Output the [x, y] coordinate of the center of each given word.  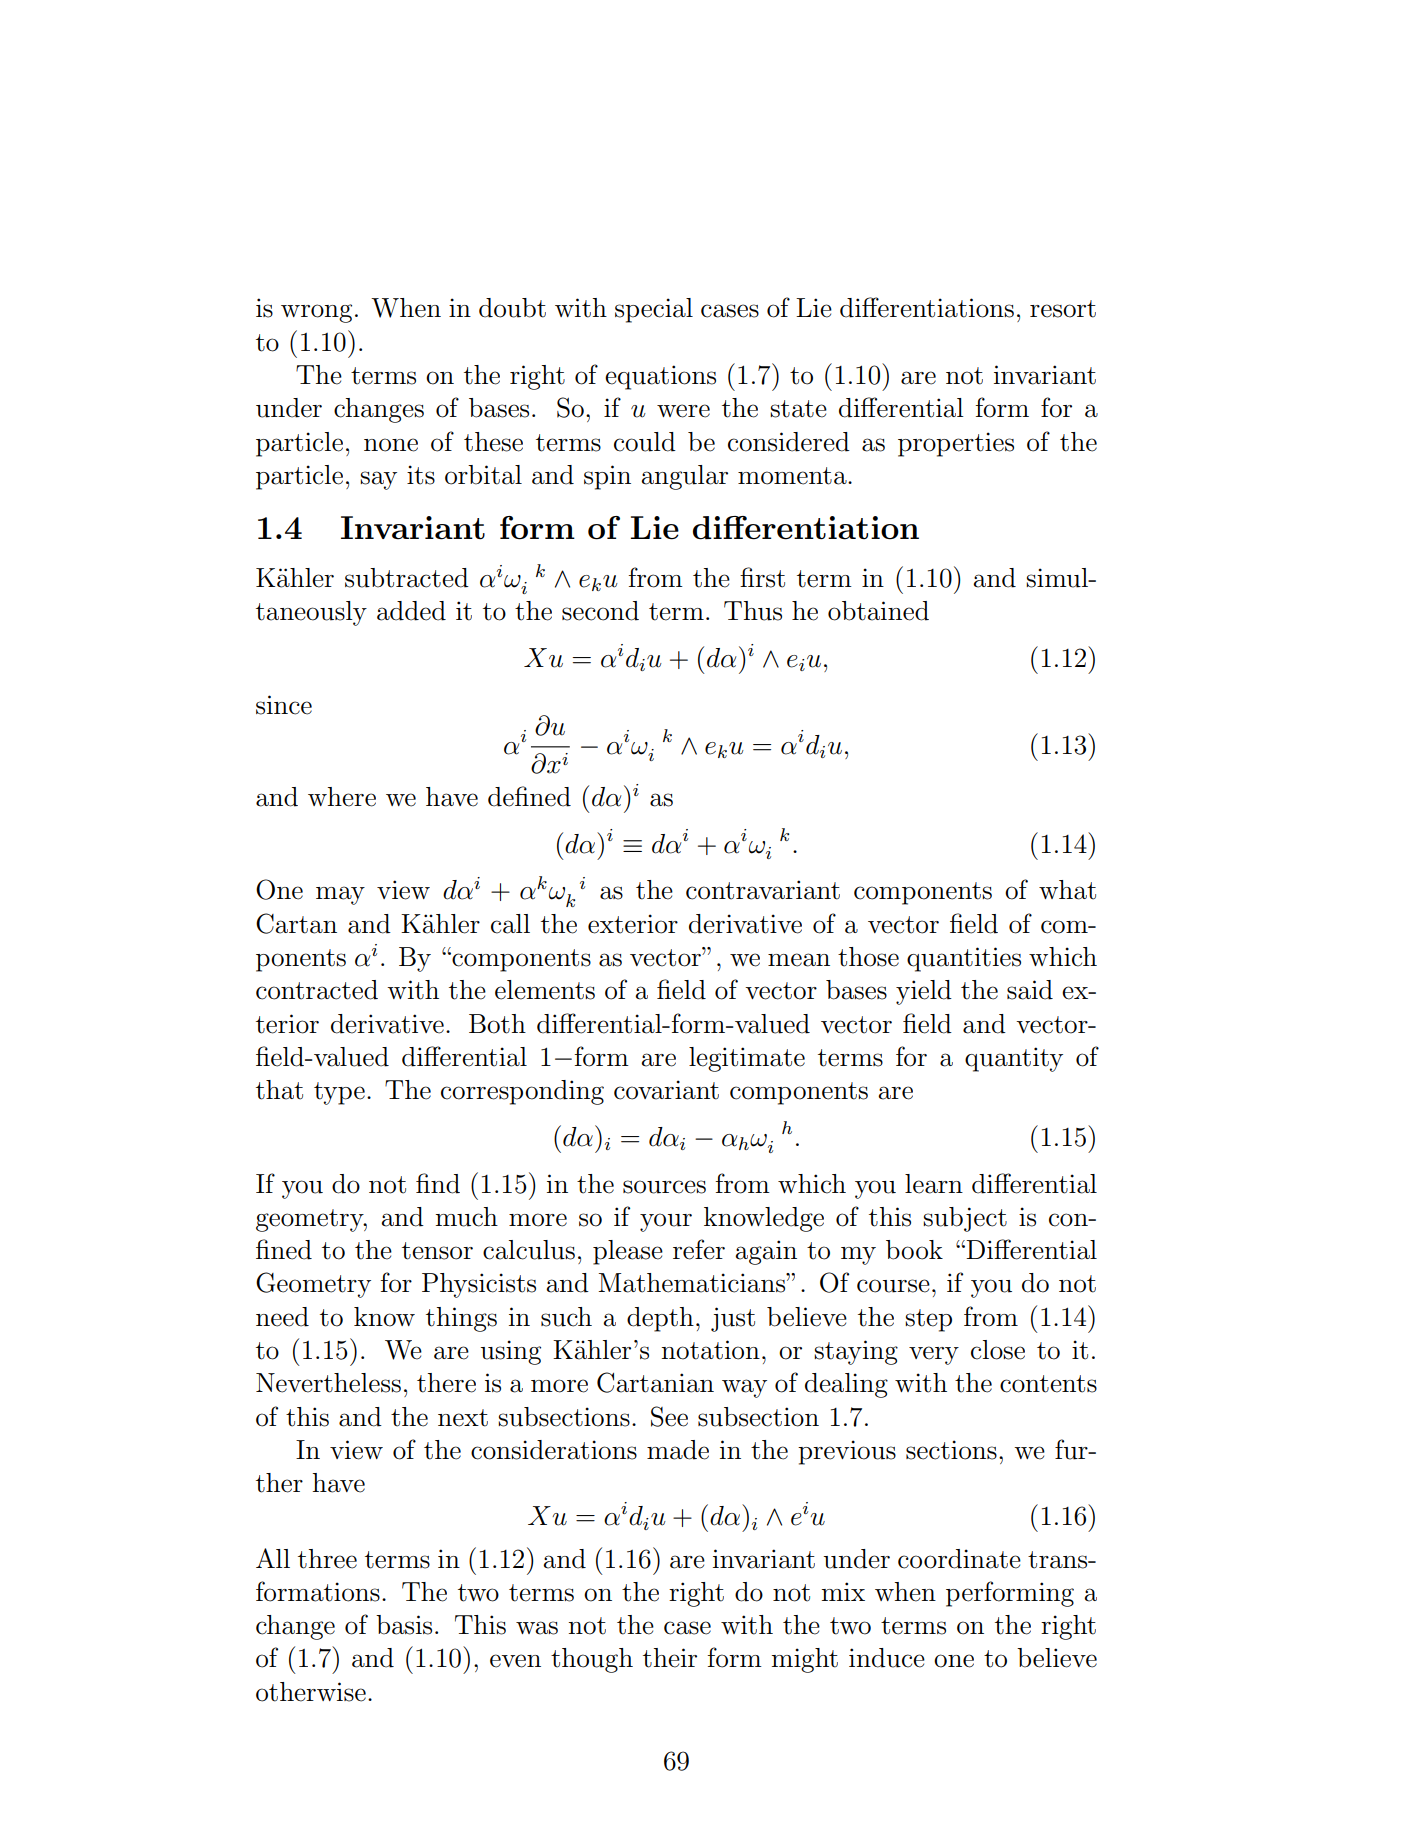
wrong [316, 313]
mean [799, 960]
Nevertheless [328, 1383]
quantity [1014, 1059]
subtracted [407, 578]
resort [1063, 309]
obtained [878, 611]
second [600, 611]
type [339, 1093]
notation [711, 1350]
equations [660, 377]
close [998, 1350]
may [340, 895]
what [1067, 890]
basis [404, 1625]
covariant [666, 1090]
